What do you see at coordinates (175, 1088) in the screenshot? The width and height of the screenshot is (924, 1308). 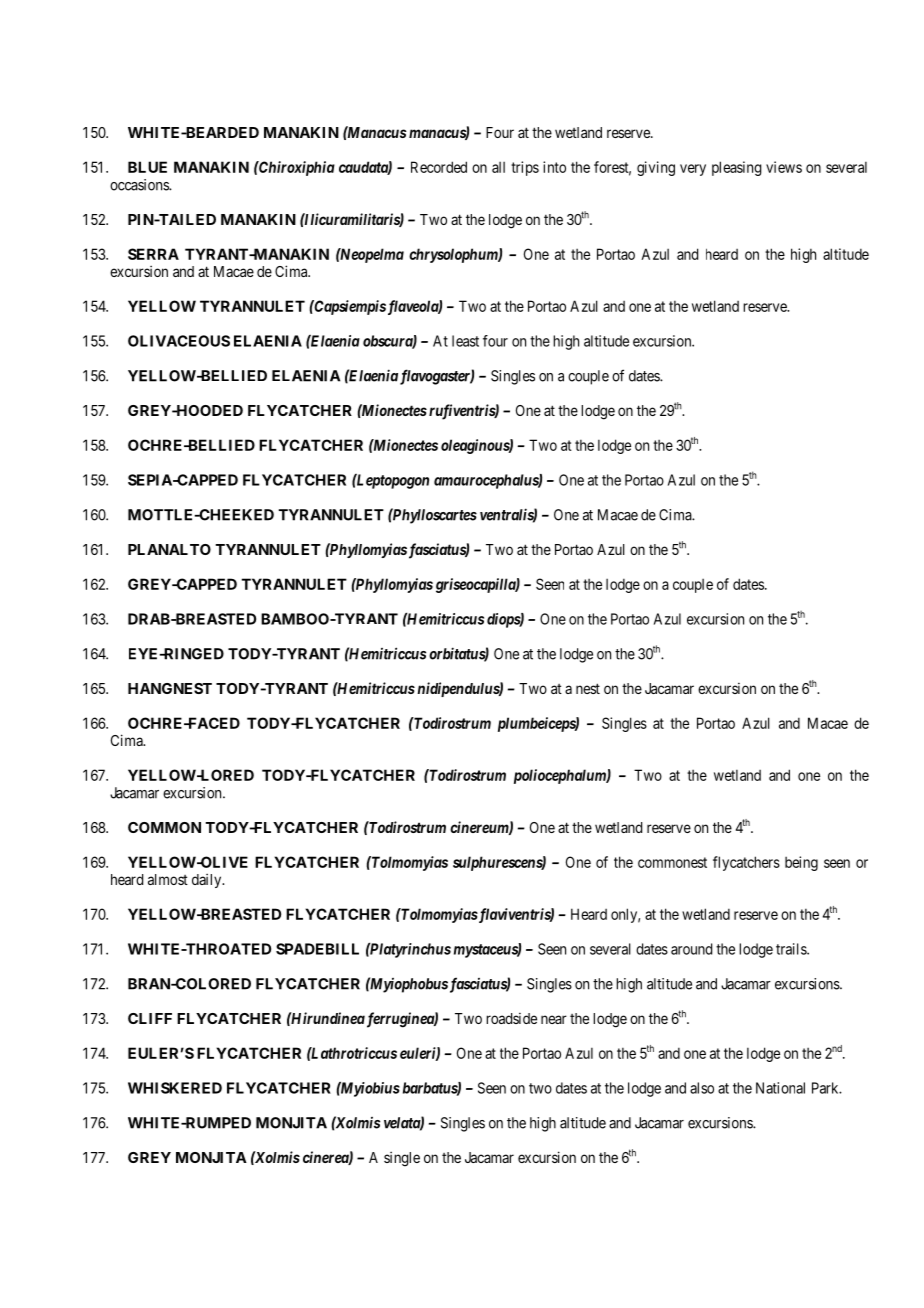 I see `WHISKERED` at bounding box center [175, 1088].
